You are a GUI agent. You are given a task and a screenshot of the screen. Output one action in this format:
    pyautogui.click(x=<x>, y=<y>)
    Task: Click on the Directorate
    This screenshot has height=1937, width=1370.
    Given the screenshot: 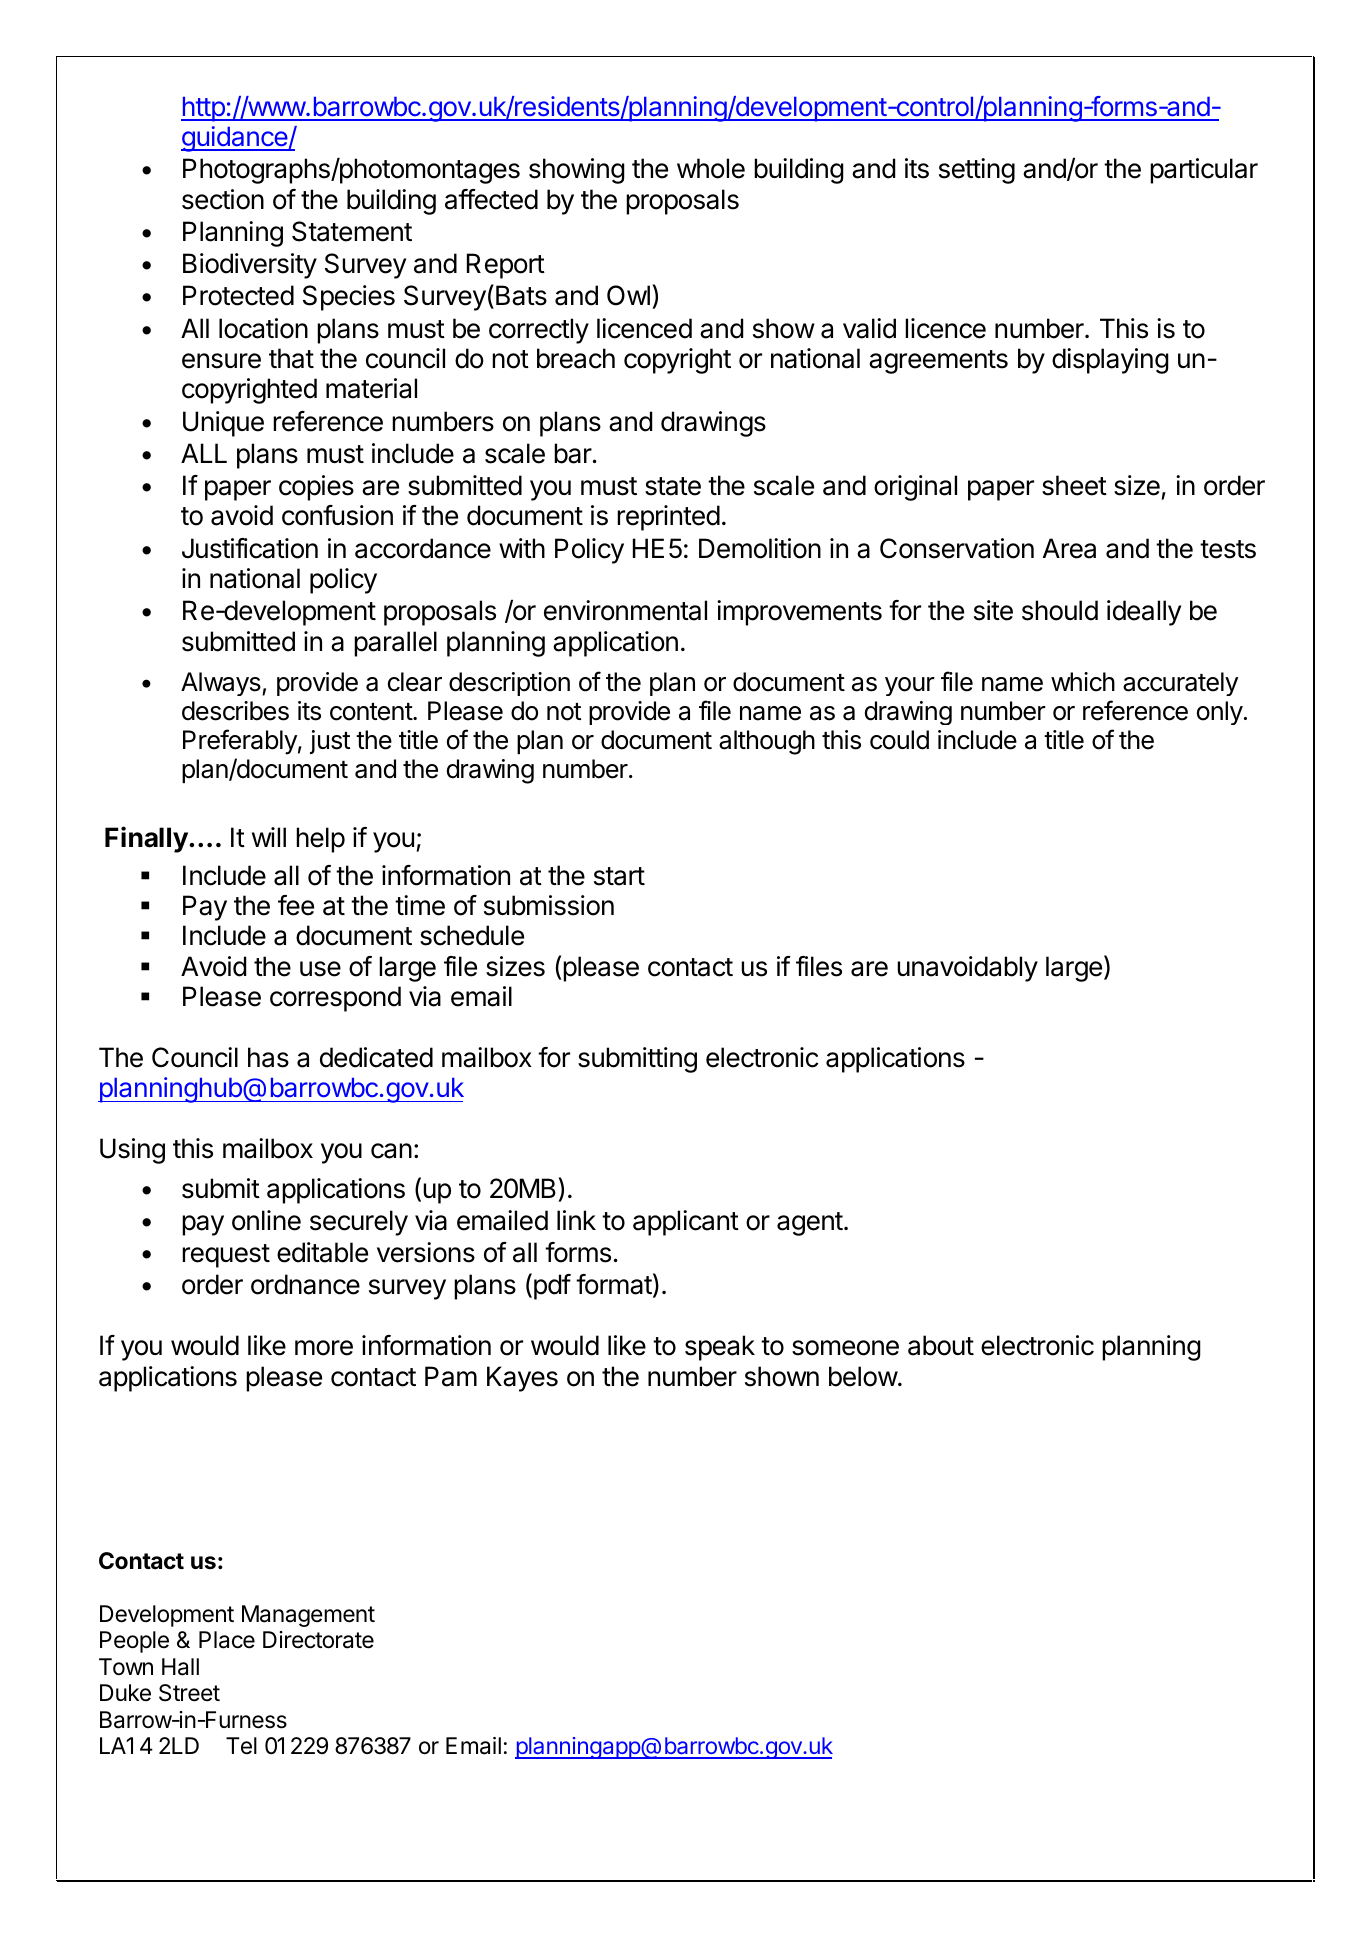 What is the action you would take?
    pyautogui.click(x=318, y=1640)
